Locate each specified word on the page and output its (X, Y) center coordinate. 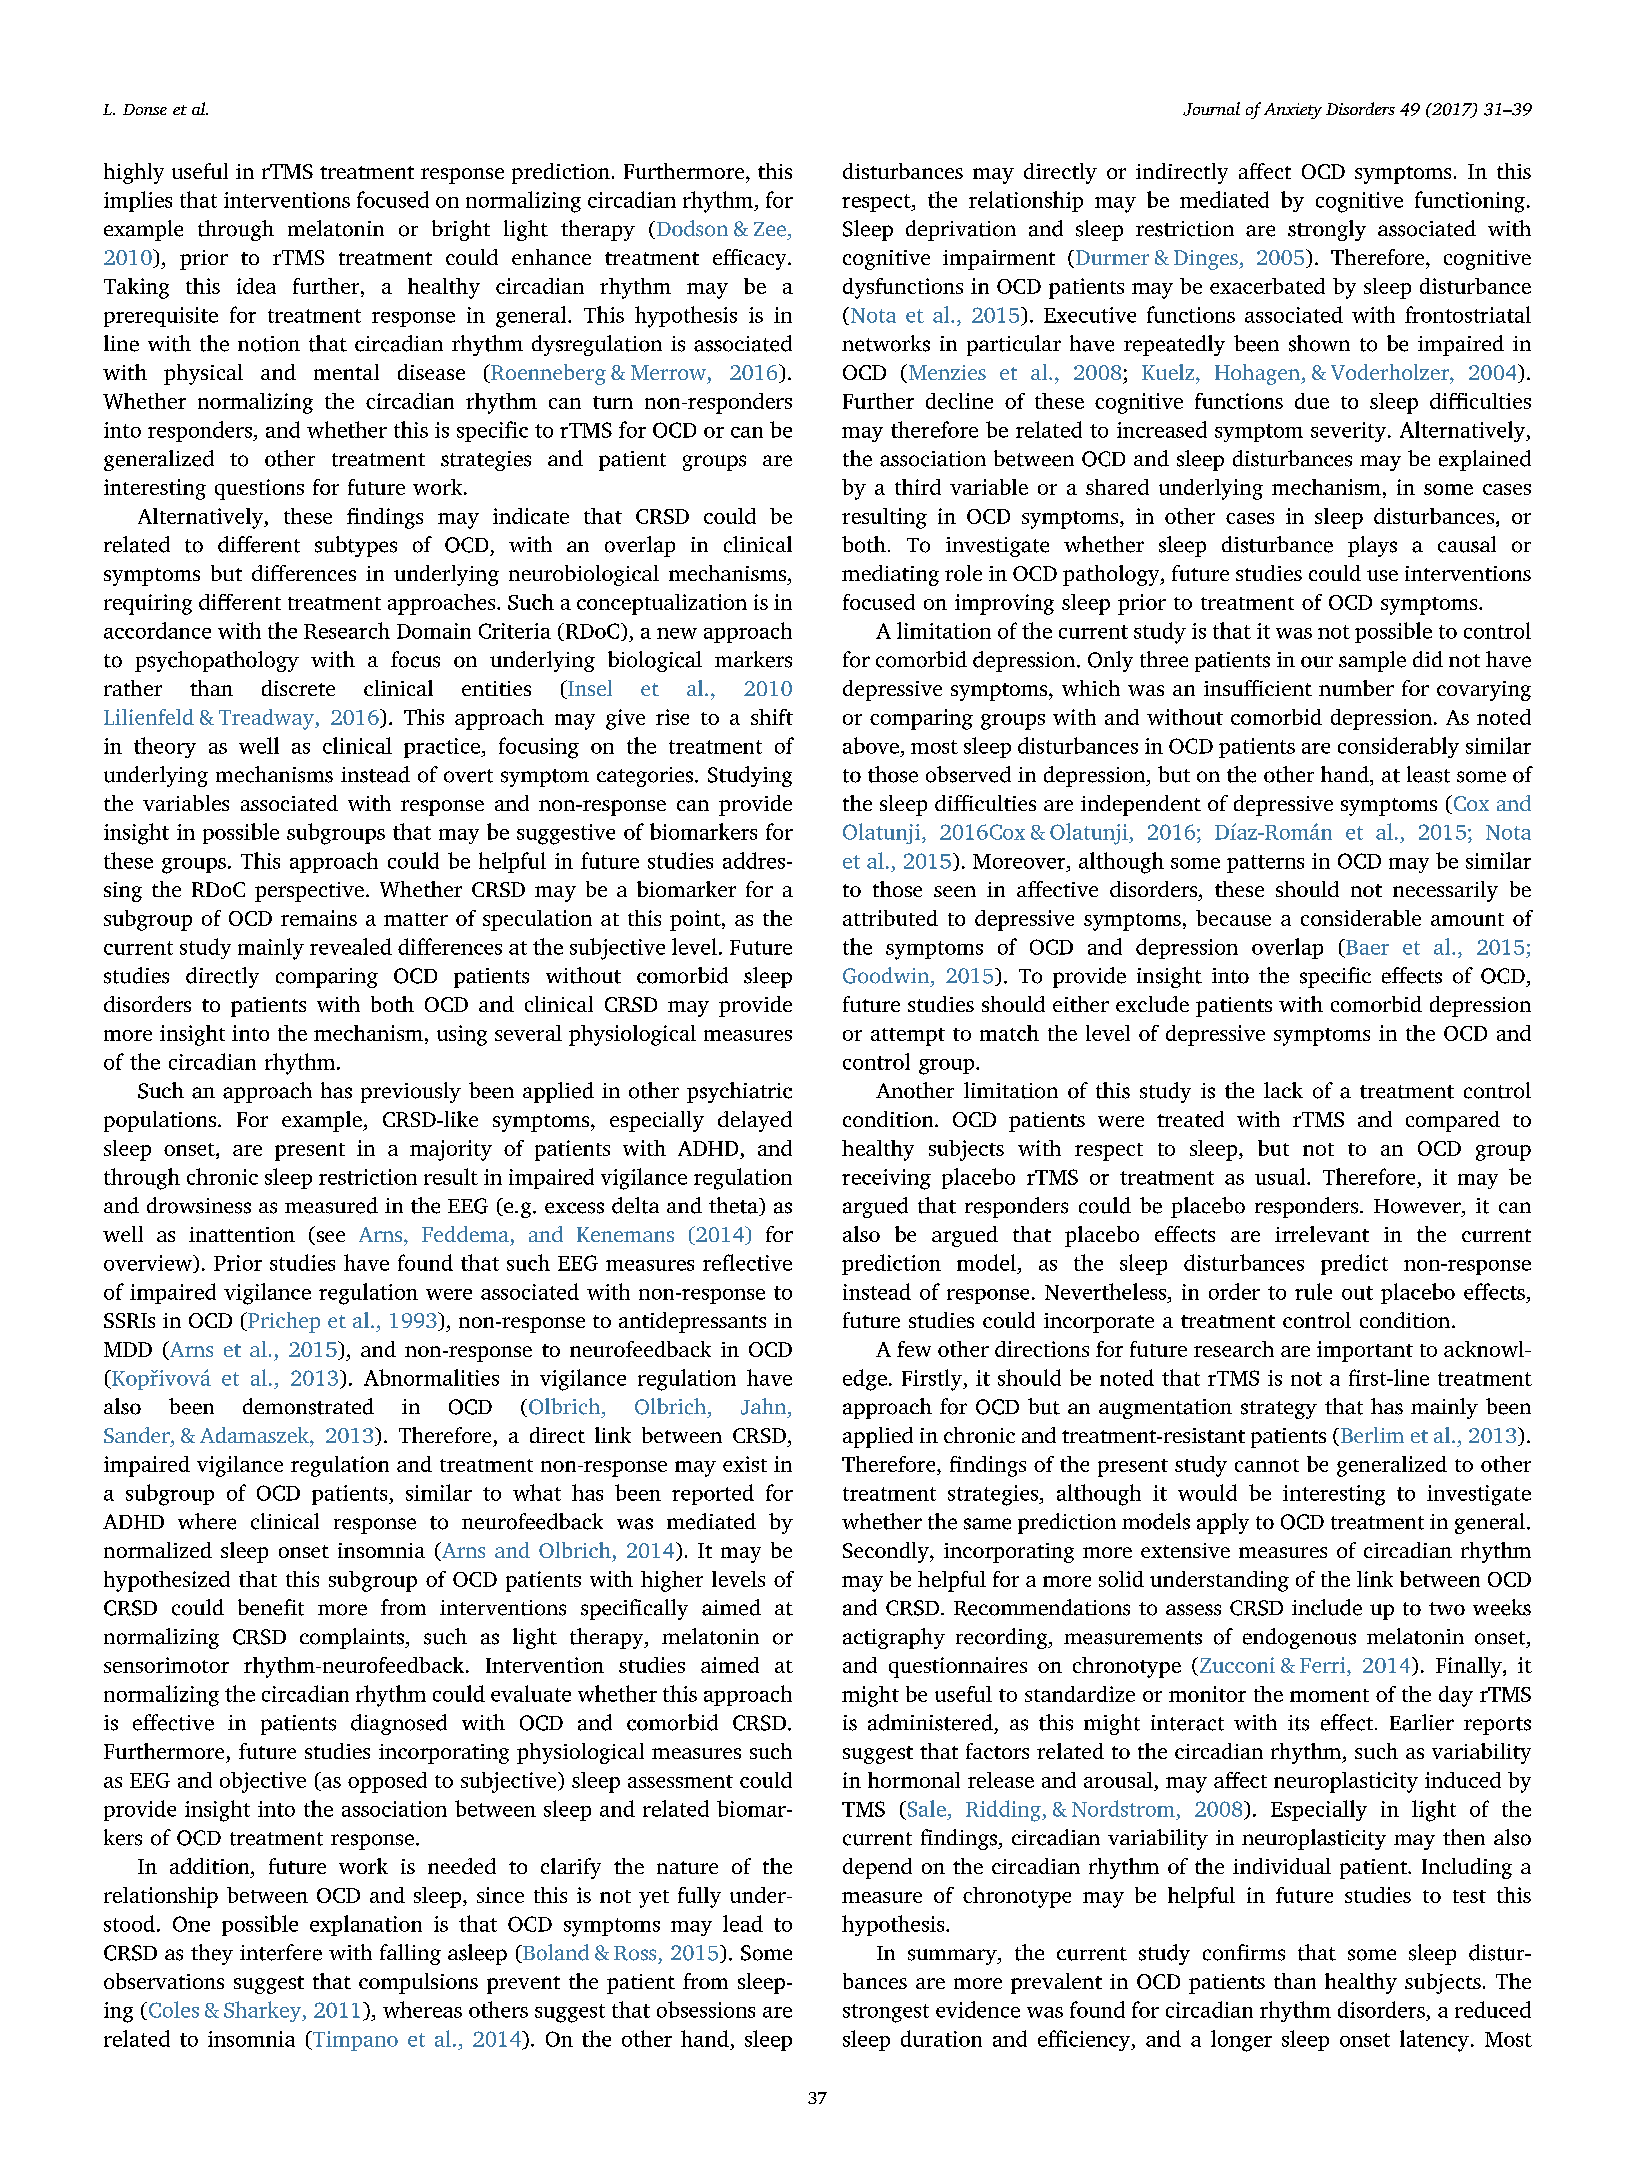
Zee (770, 229)
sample (1372, 661)
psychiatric (739, 1092)
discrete (298, 688)
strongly (1327, 230)
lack (1283, 1090)
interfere (281, 1952)
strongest (886, 2013)
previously (411, 1092)
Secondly (887, 1552)
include (1327, 1607)
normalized (158, 1550)
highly (134, 173)
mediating (890, 575)
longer (1241, 2041)
